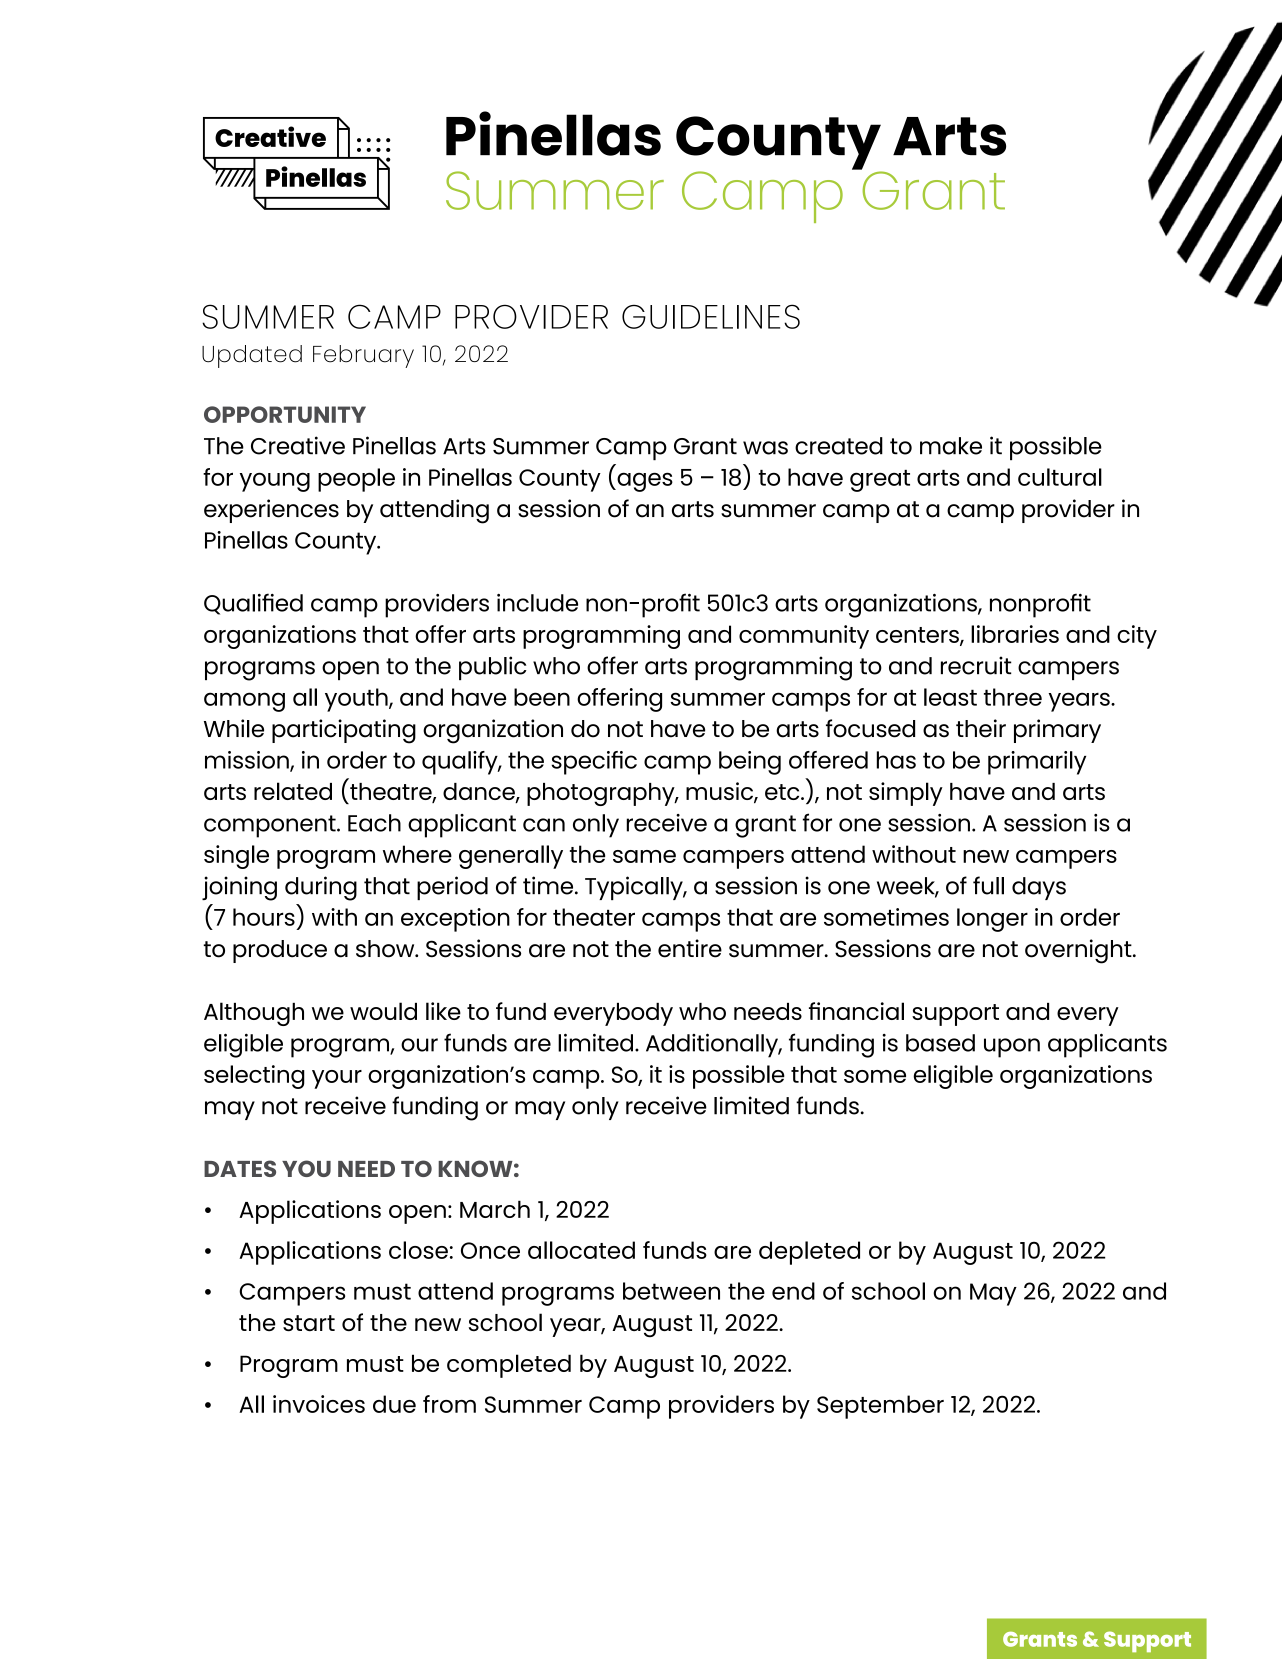 The height and width of the image is (1659, 1282). Describe the element at coordinates (363, 356) in the image. I see `February` at that location.
